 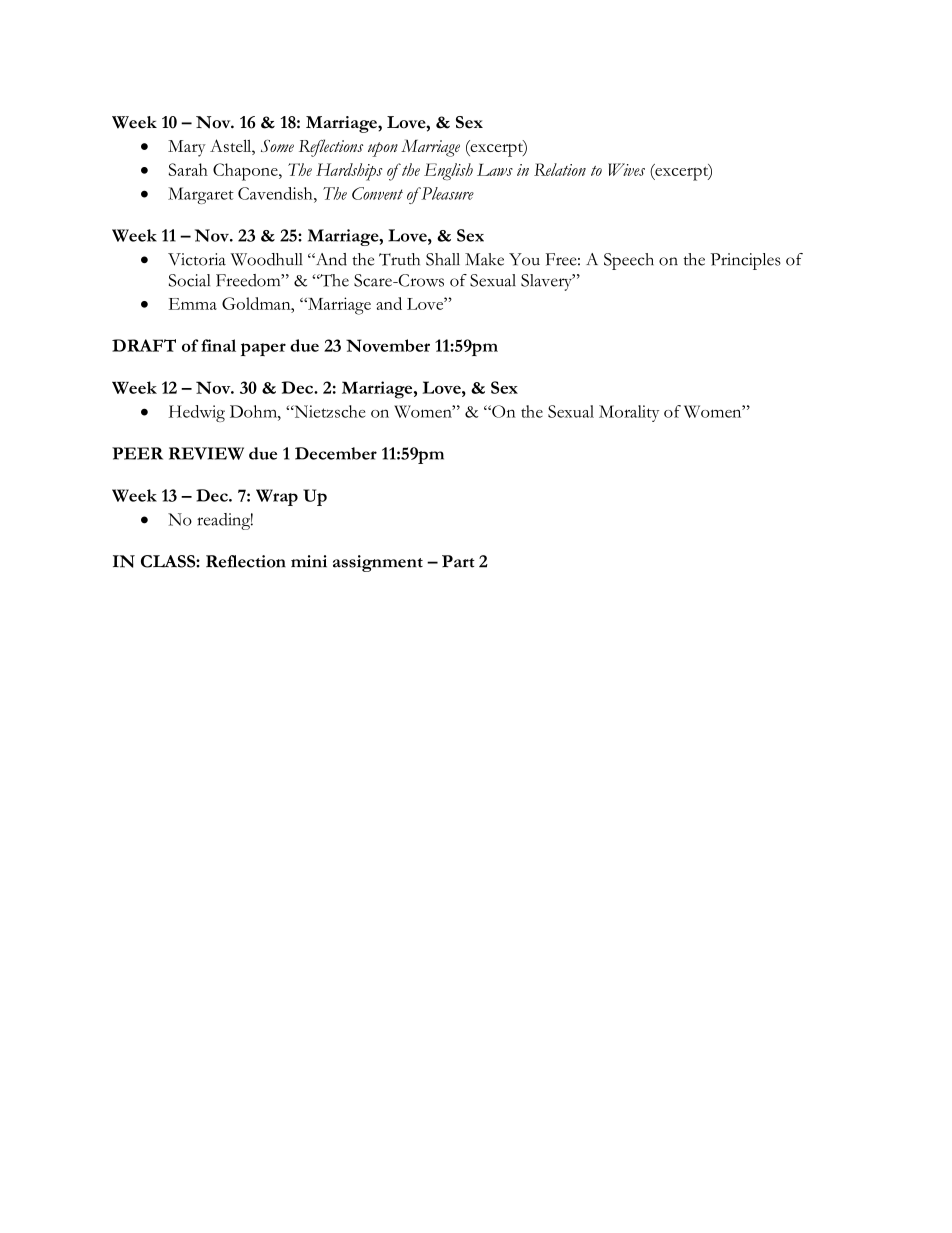 I want to click on Wives, so click(x=626, y=169).
